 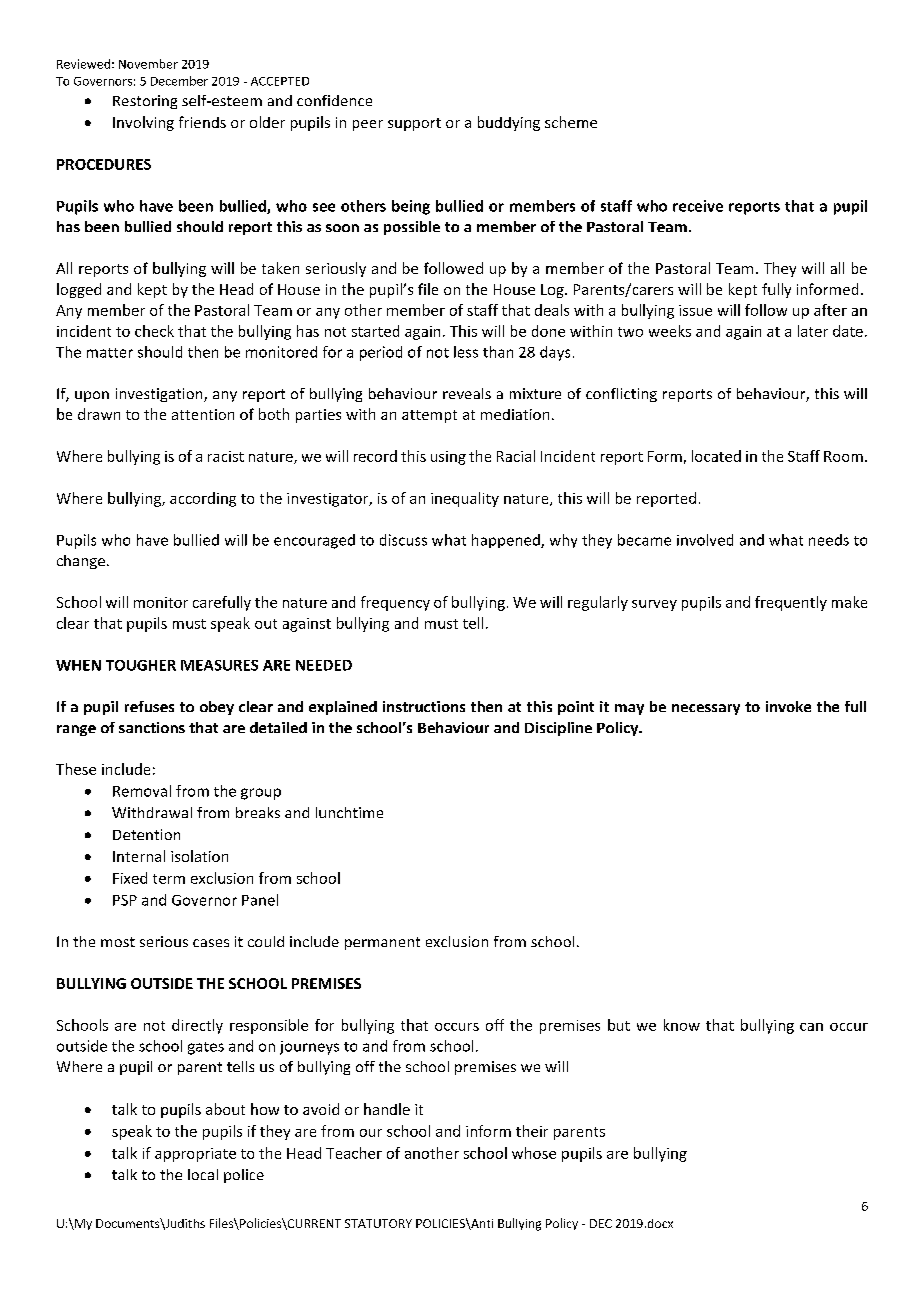 I want to click on receive, so click(x=698, y=206).
